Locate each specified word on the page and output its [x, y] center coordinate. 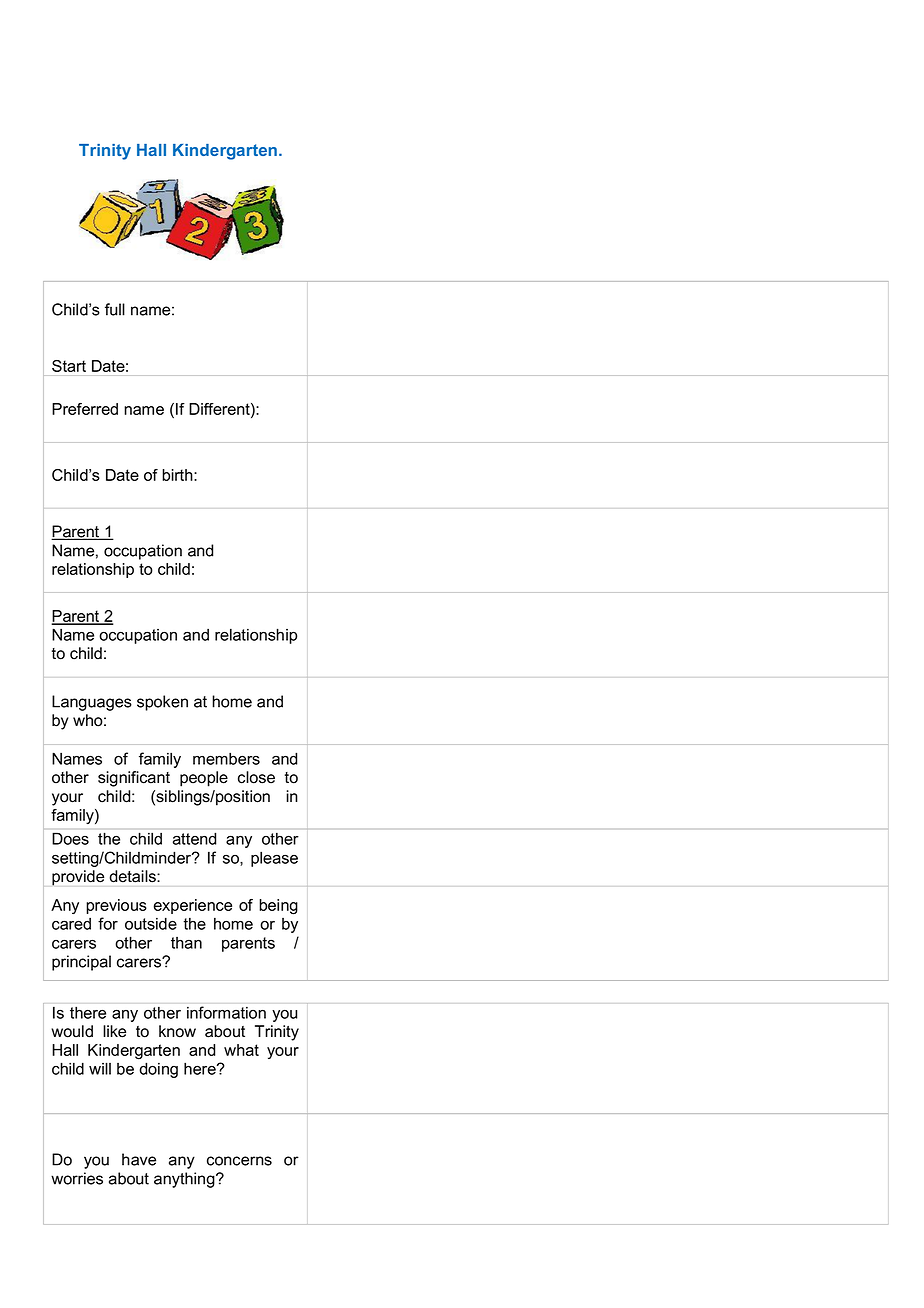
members [226, 758]
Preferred [85, 409]
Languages [92, 703]
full [115, 309]
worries [77, 1178]
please [274, 859]
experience [193, 906]
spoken [162, 703]
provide [78, 878]
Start [69, 366]
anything [185, 1180]
